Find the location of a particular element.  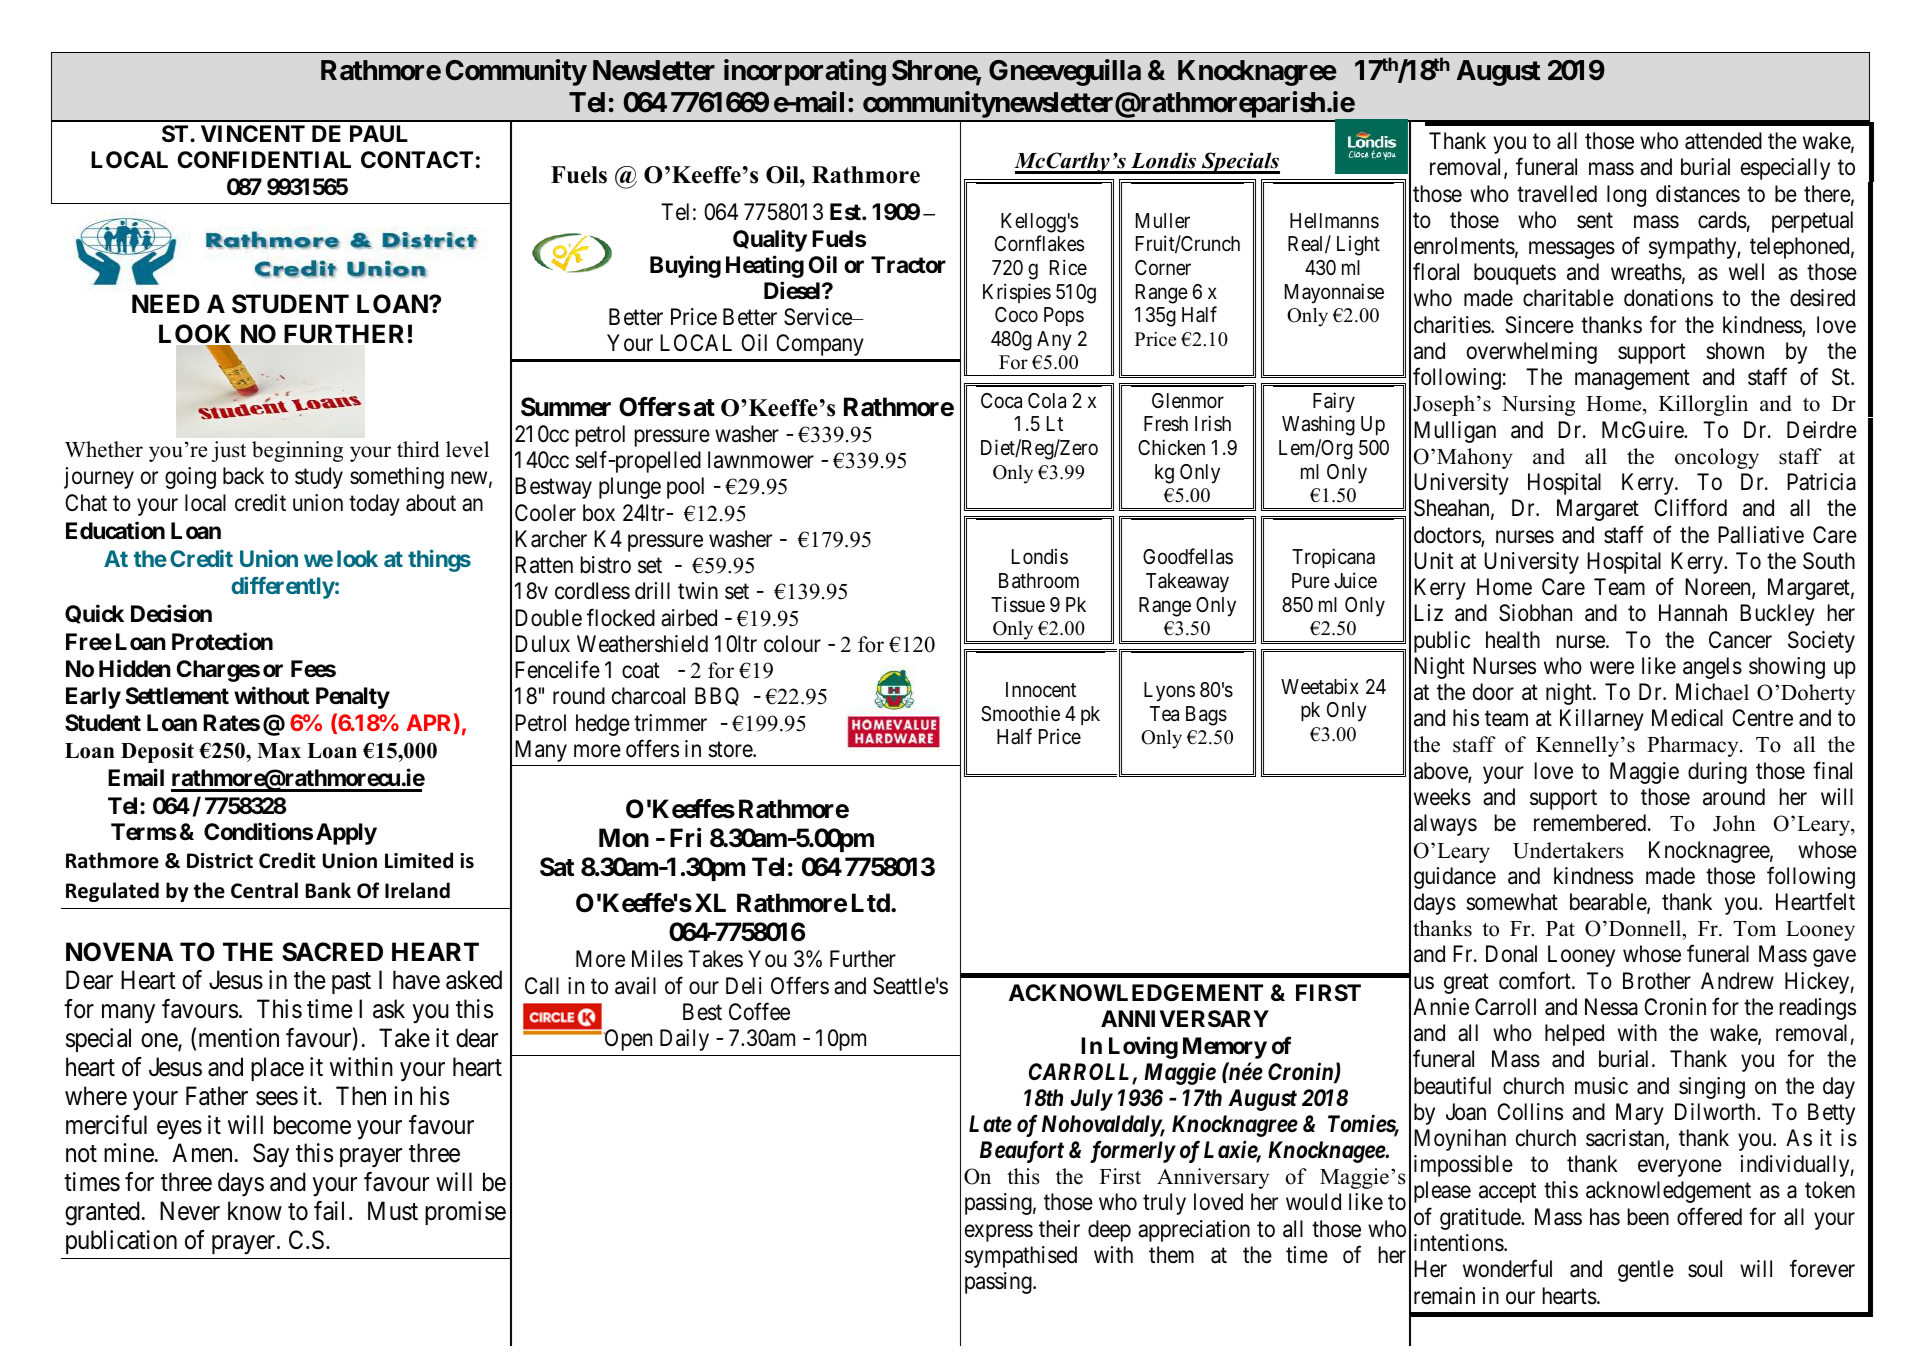

Cornflakes is located at coordinates (1039, 243).
